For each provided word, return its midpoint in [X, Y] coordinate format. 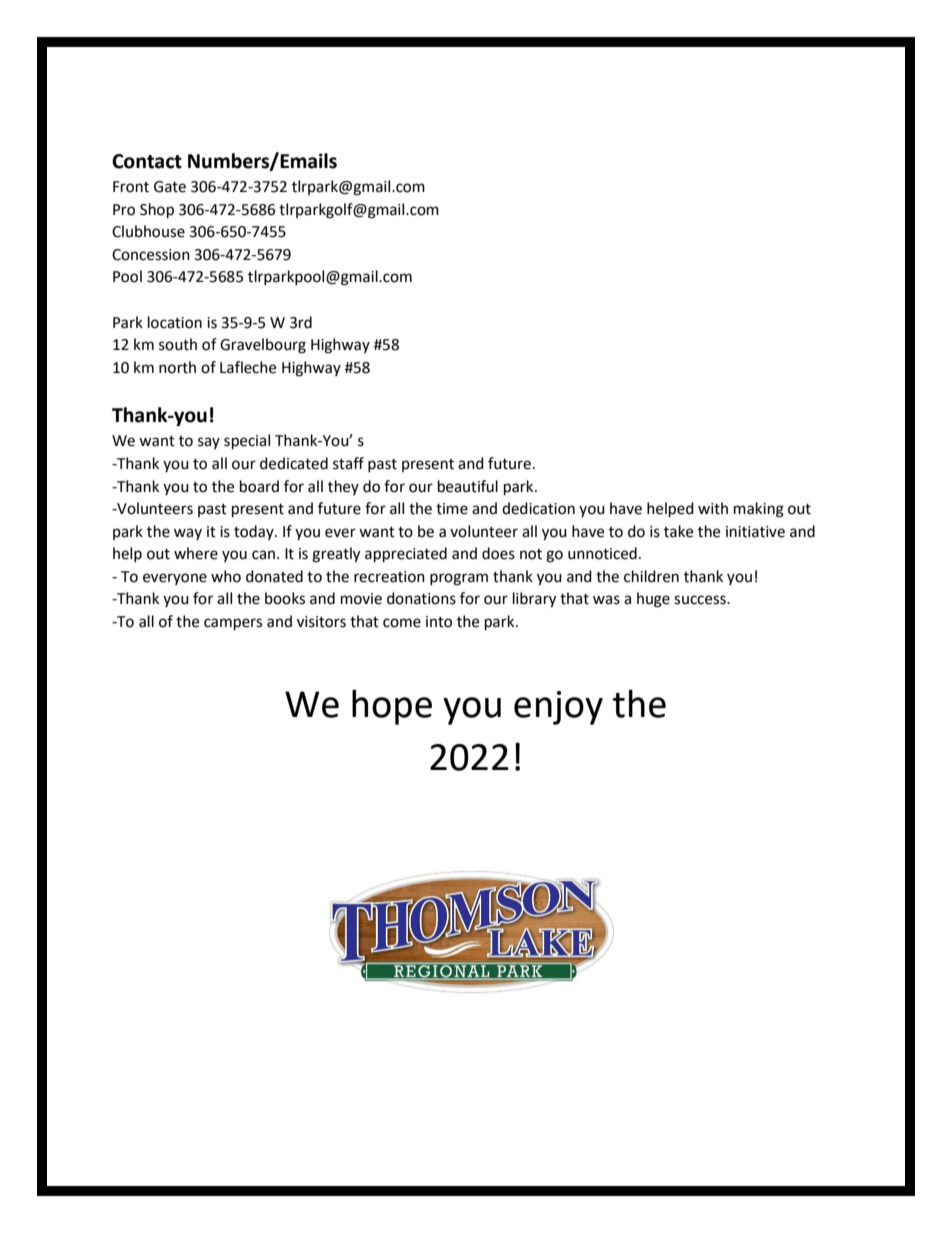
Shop [157, 211]
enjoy [558, 708]
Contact [147, 161]
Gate [170, 187]
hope [392, 707]
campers [233, 624]
